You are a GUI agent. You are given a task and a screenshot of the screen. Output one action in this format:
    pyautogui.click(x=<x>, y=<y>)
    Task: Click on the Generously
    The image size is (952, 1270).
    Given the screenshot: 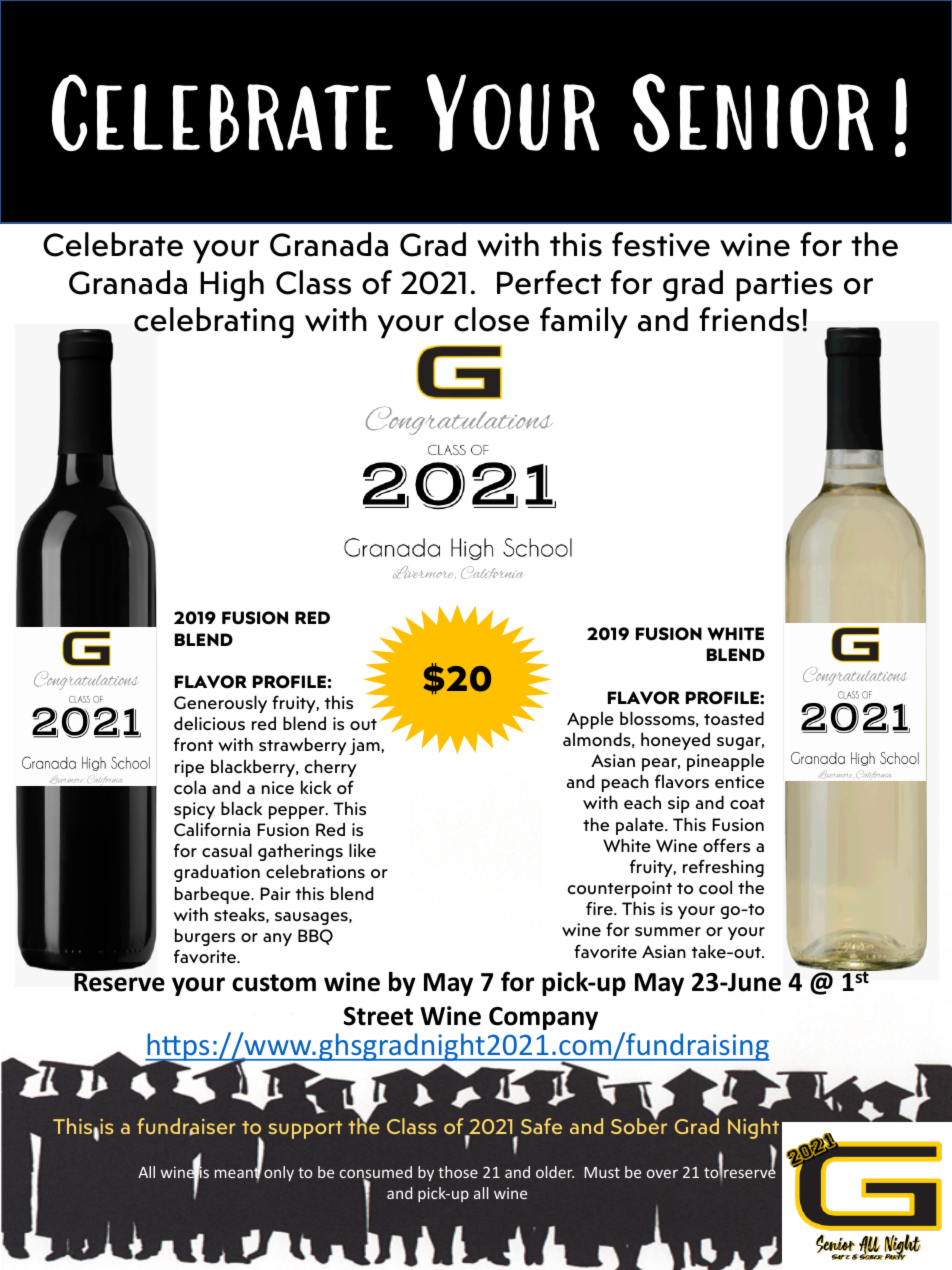 What is the action you would take?
    pyautogui.click(x=220, y=704)
